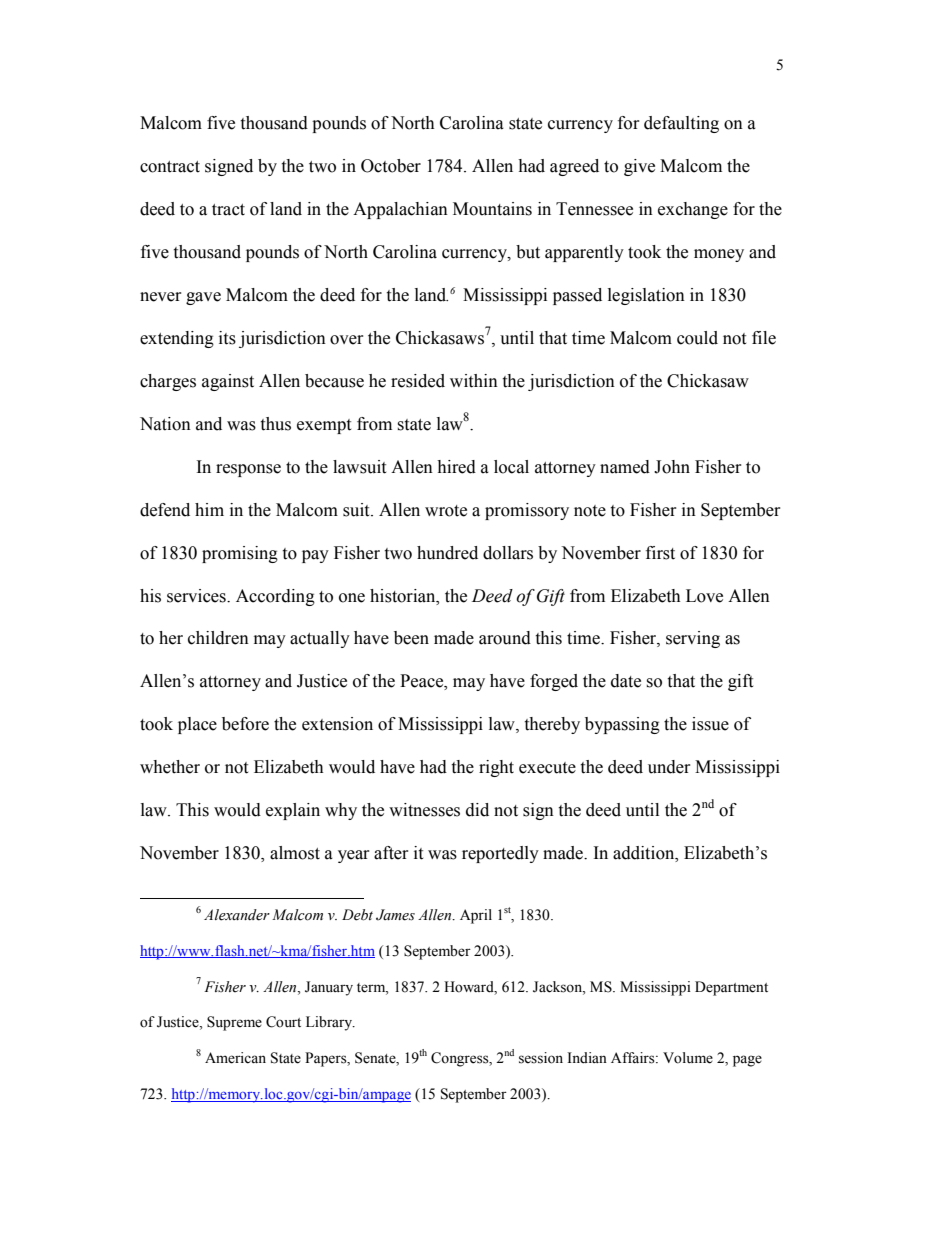 This page has height=1233, width=952. What do you see at coordinates (496, 768) in the page?
I see `right` at bounding box center [496, 768].
